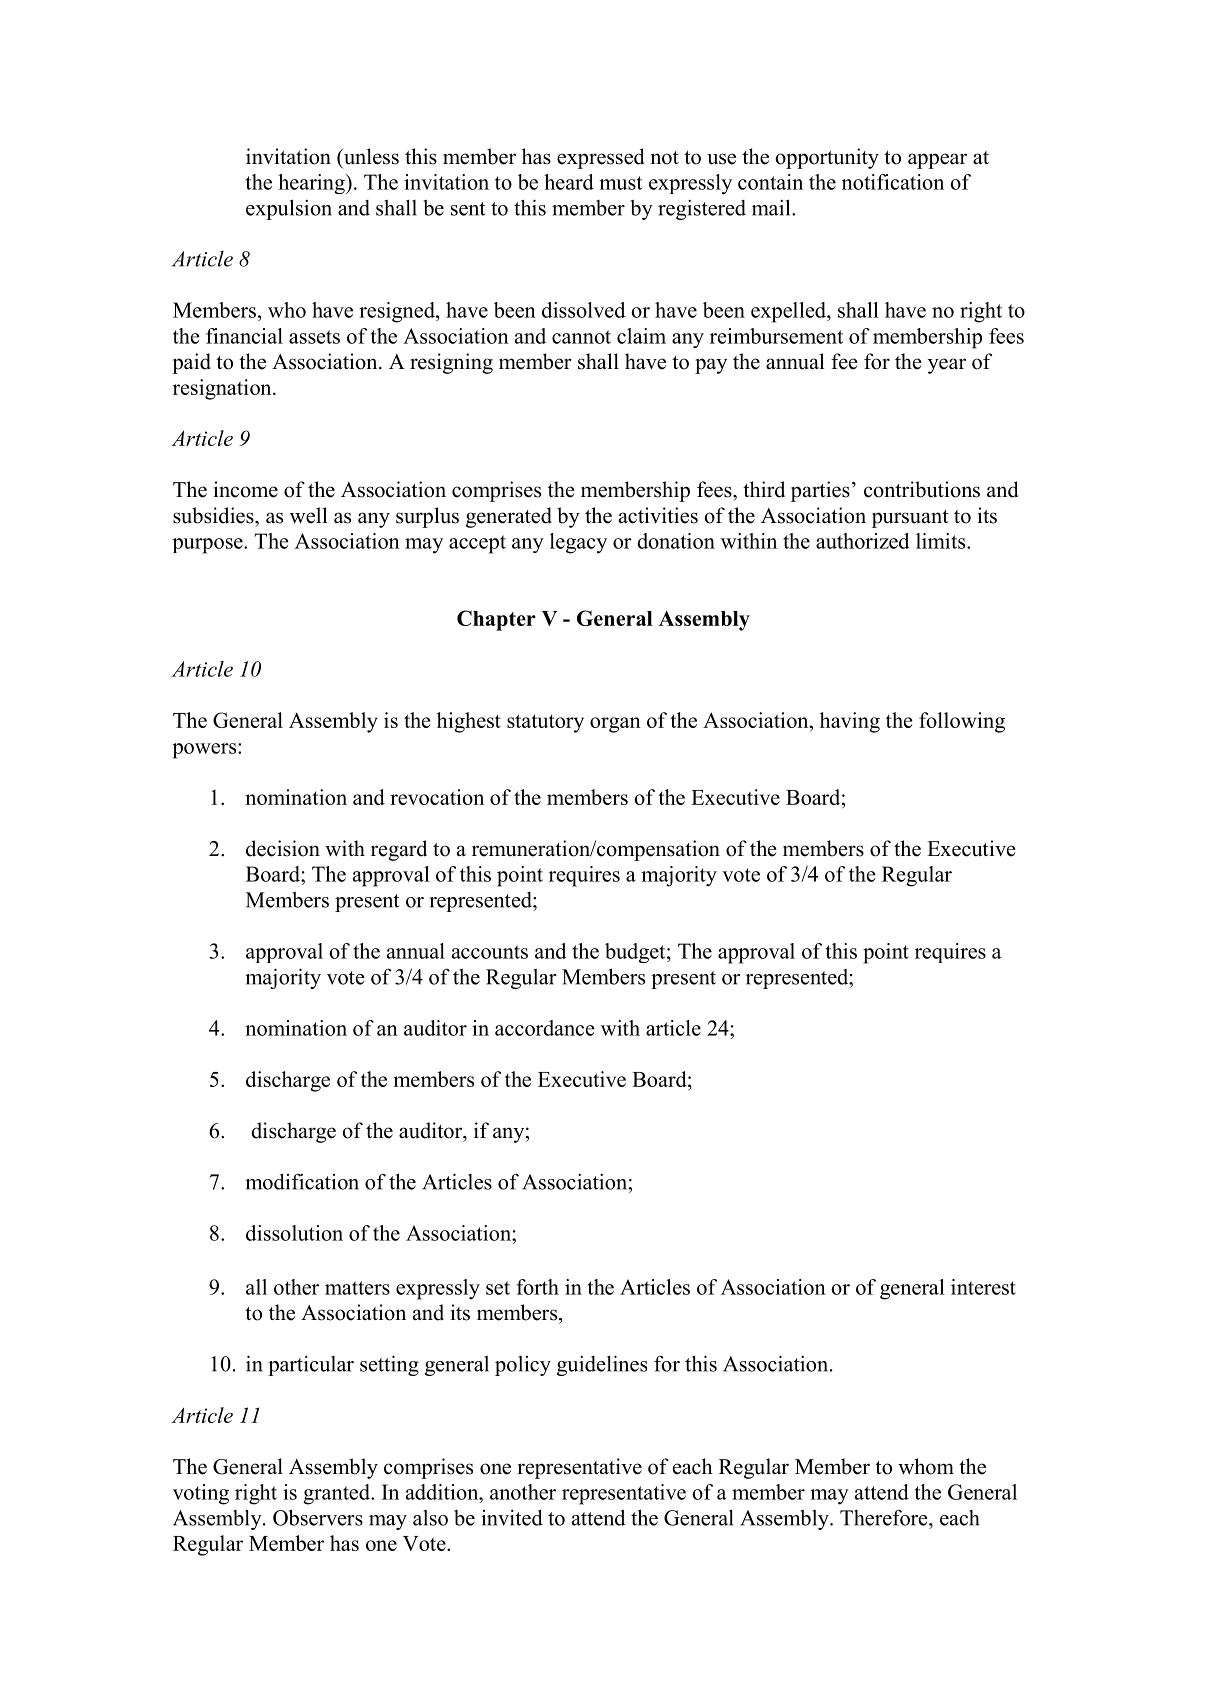 This screenshot has width=1206, height=1706. Describe the element at coordinates (496, 620) in the screenshot. I see `Chapter` at that location.
